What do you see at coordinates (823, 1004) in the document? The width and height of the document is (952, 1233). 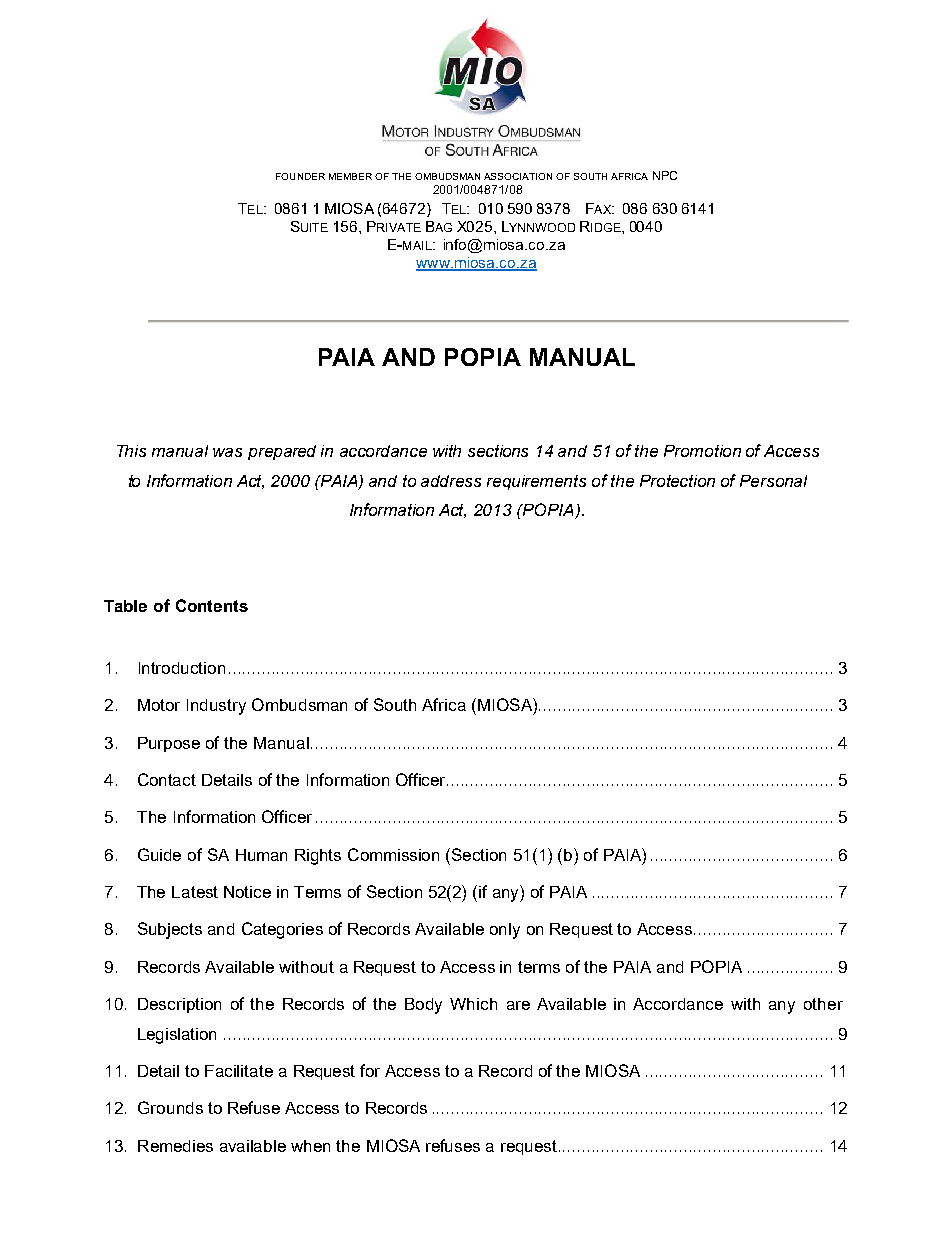 I see `other` at bounding box center [823, 1004].
